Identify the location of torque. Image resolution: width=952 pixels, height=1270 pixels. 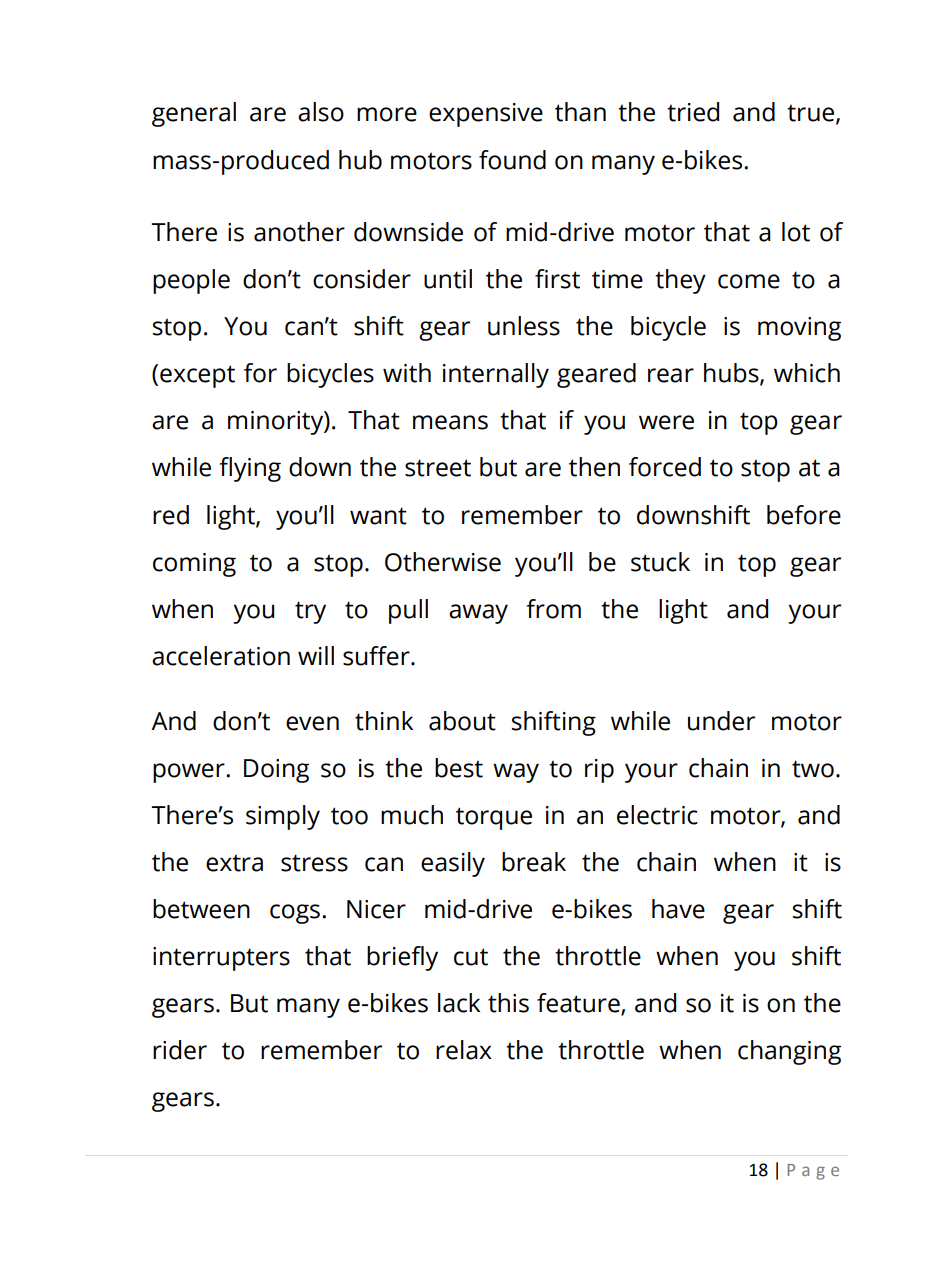
(494, 818).
